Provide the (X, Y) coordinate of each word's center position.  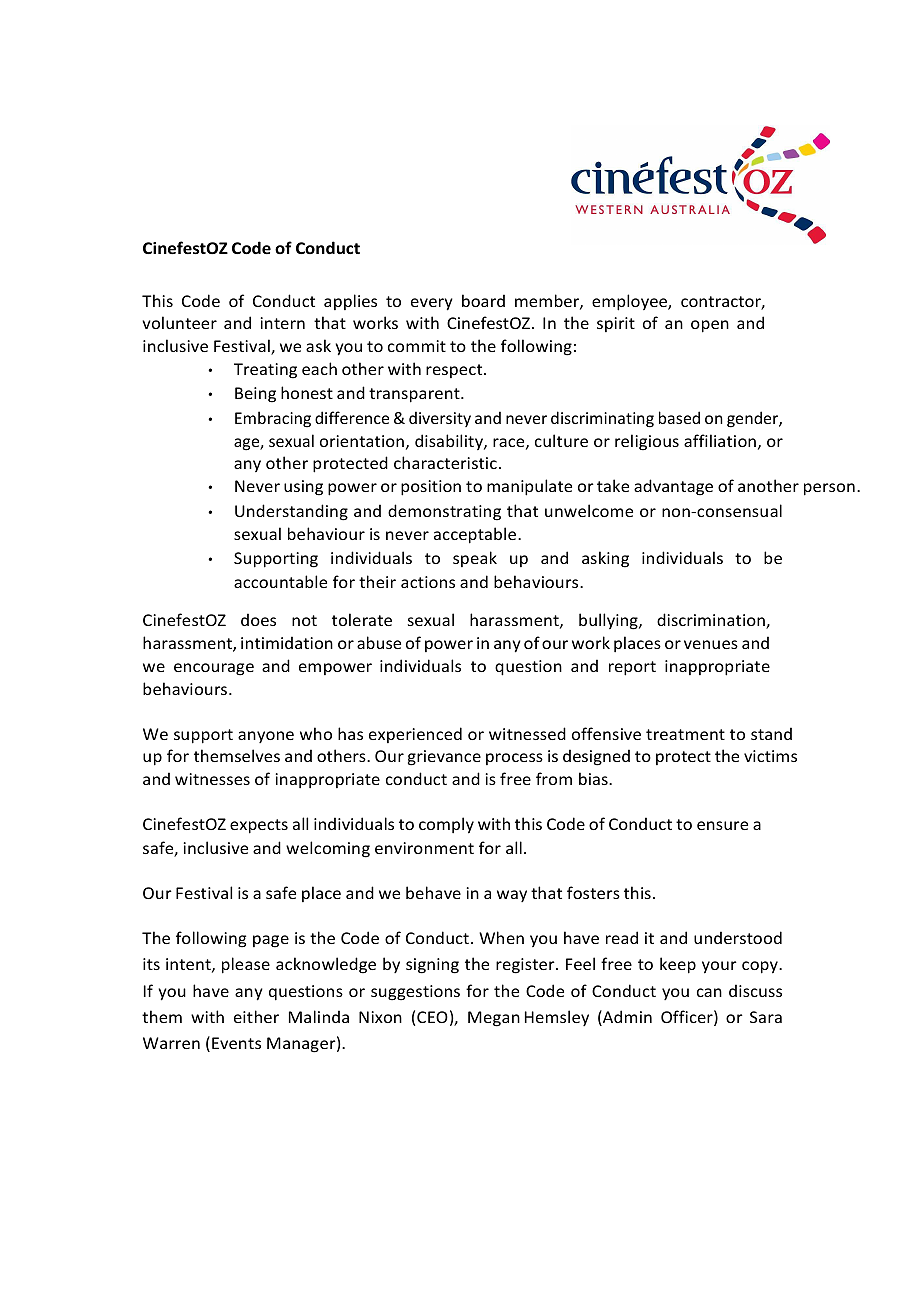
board (483, 300)
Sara (766, 1017)
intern (282, 323)
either (256, 1016)
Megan (494, 1019)
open (710, 326)
